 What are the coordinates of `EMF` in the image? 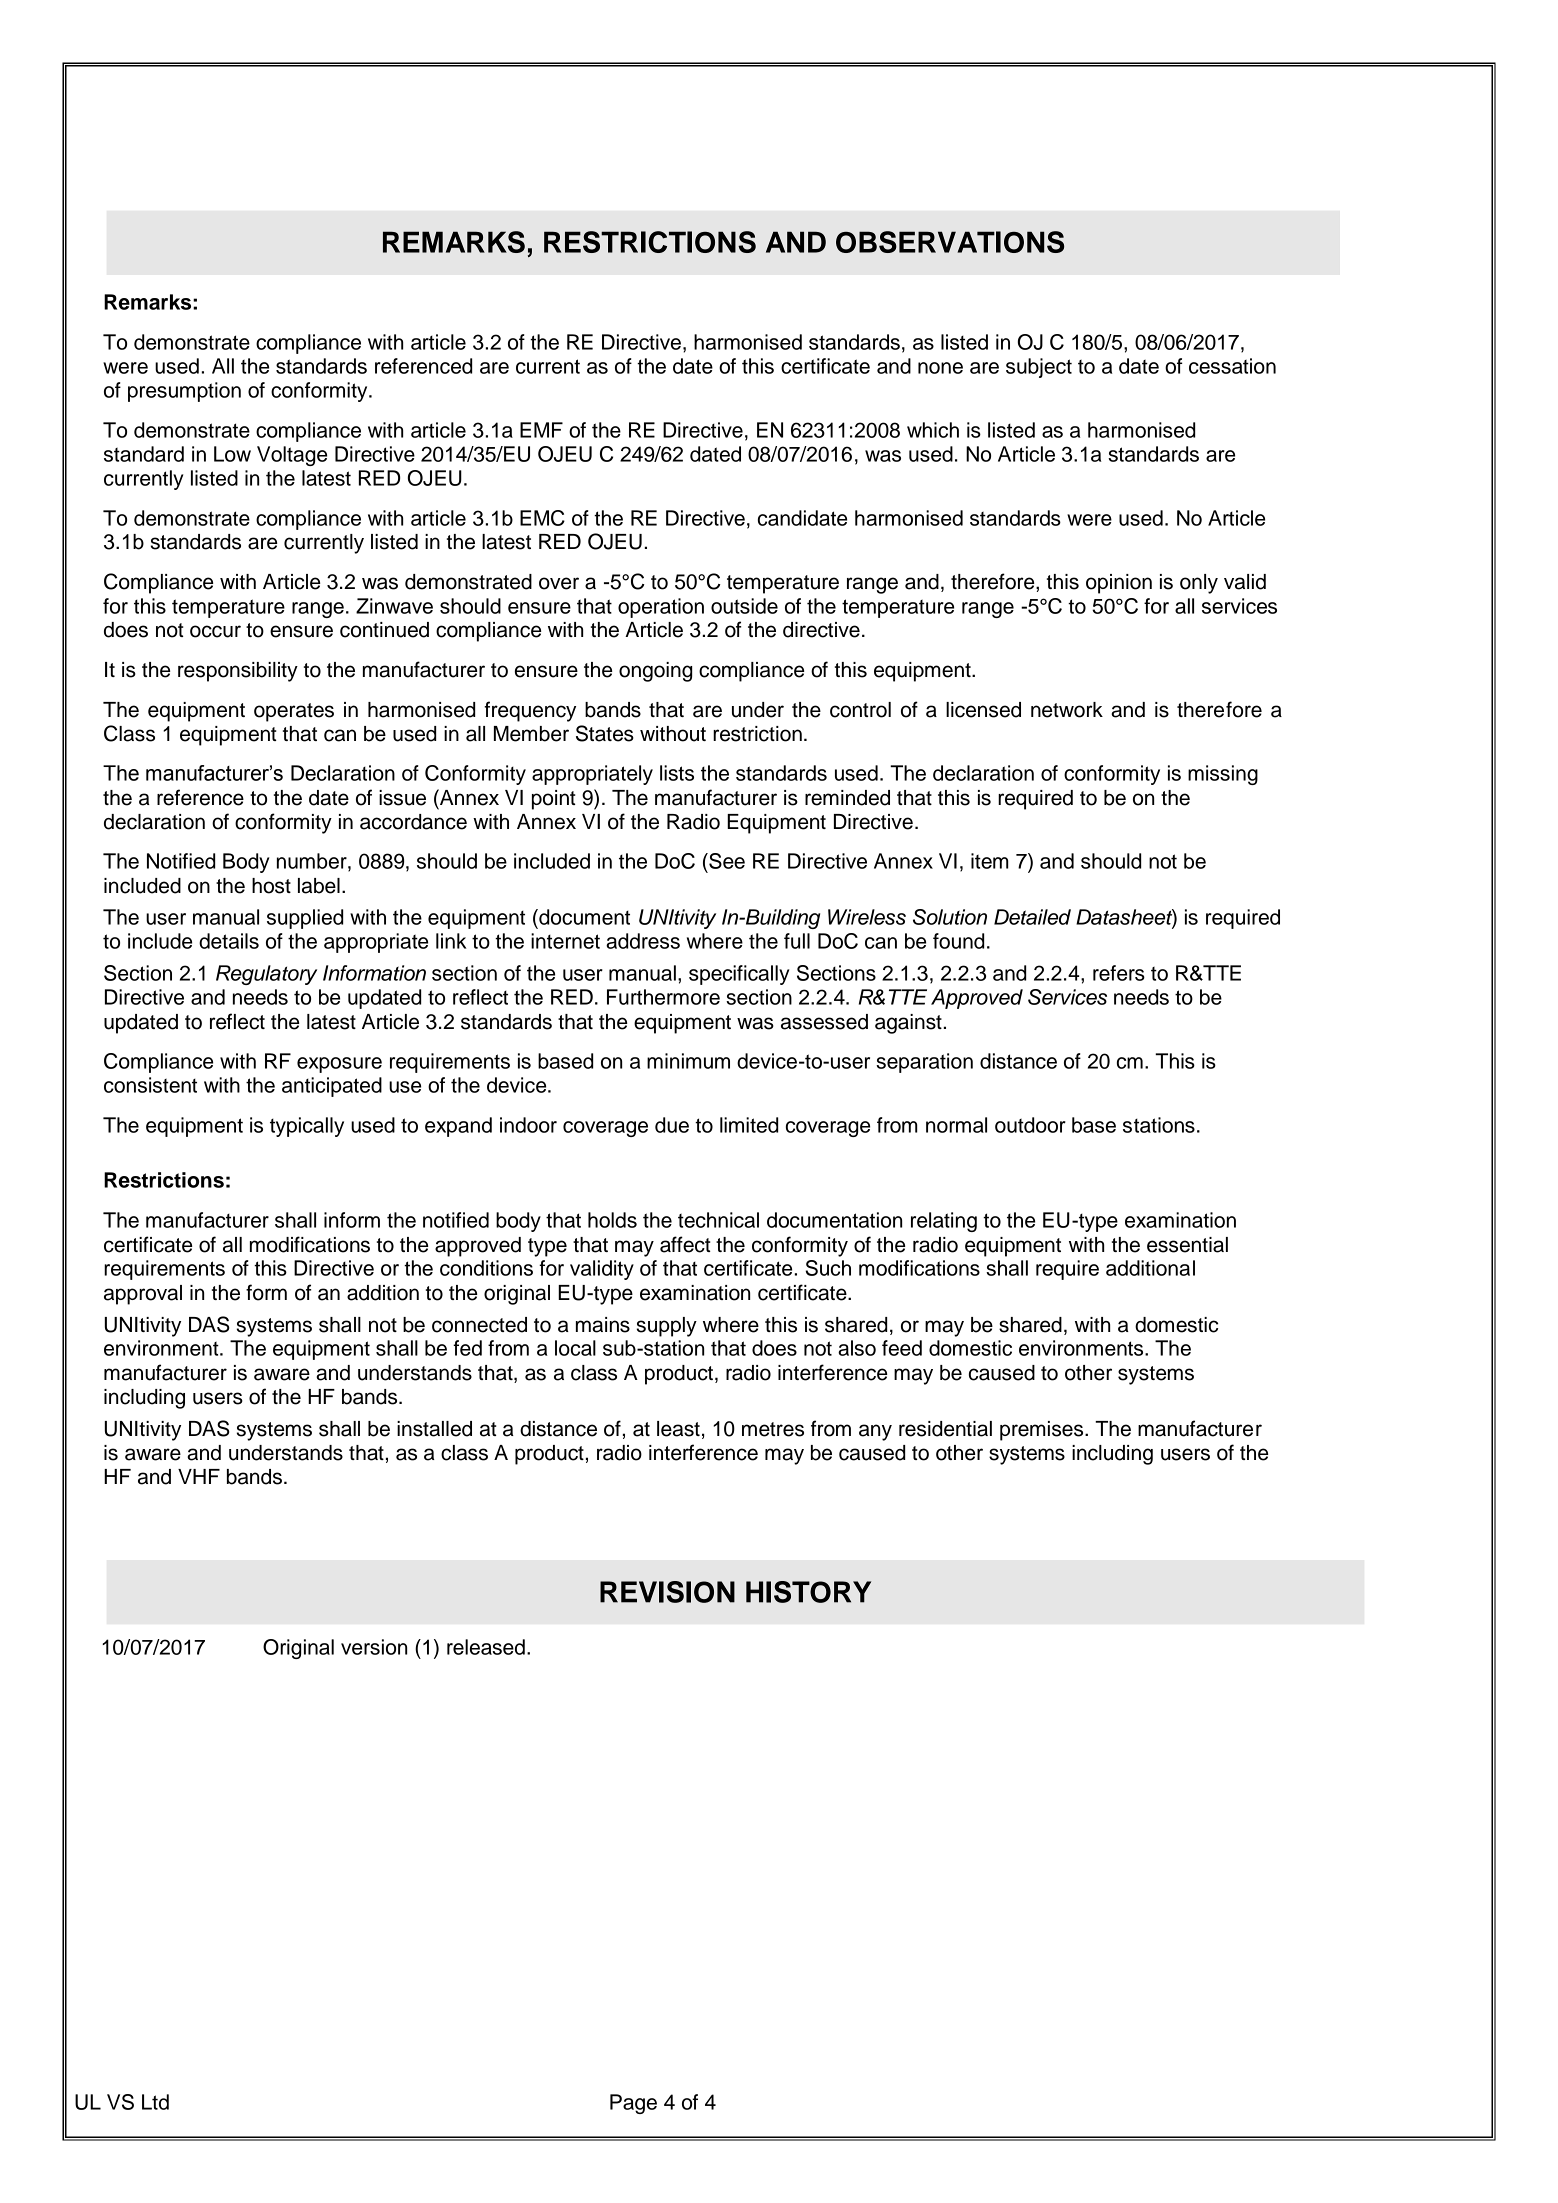 It's located at (541, 430).
